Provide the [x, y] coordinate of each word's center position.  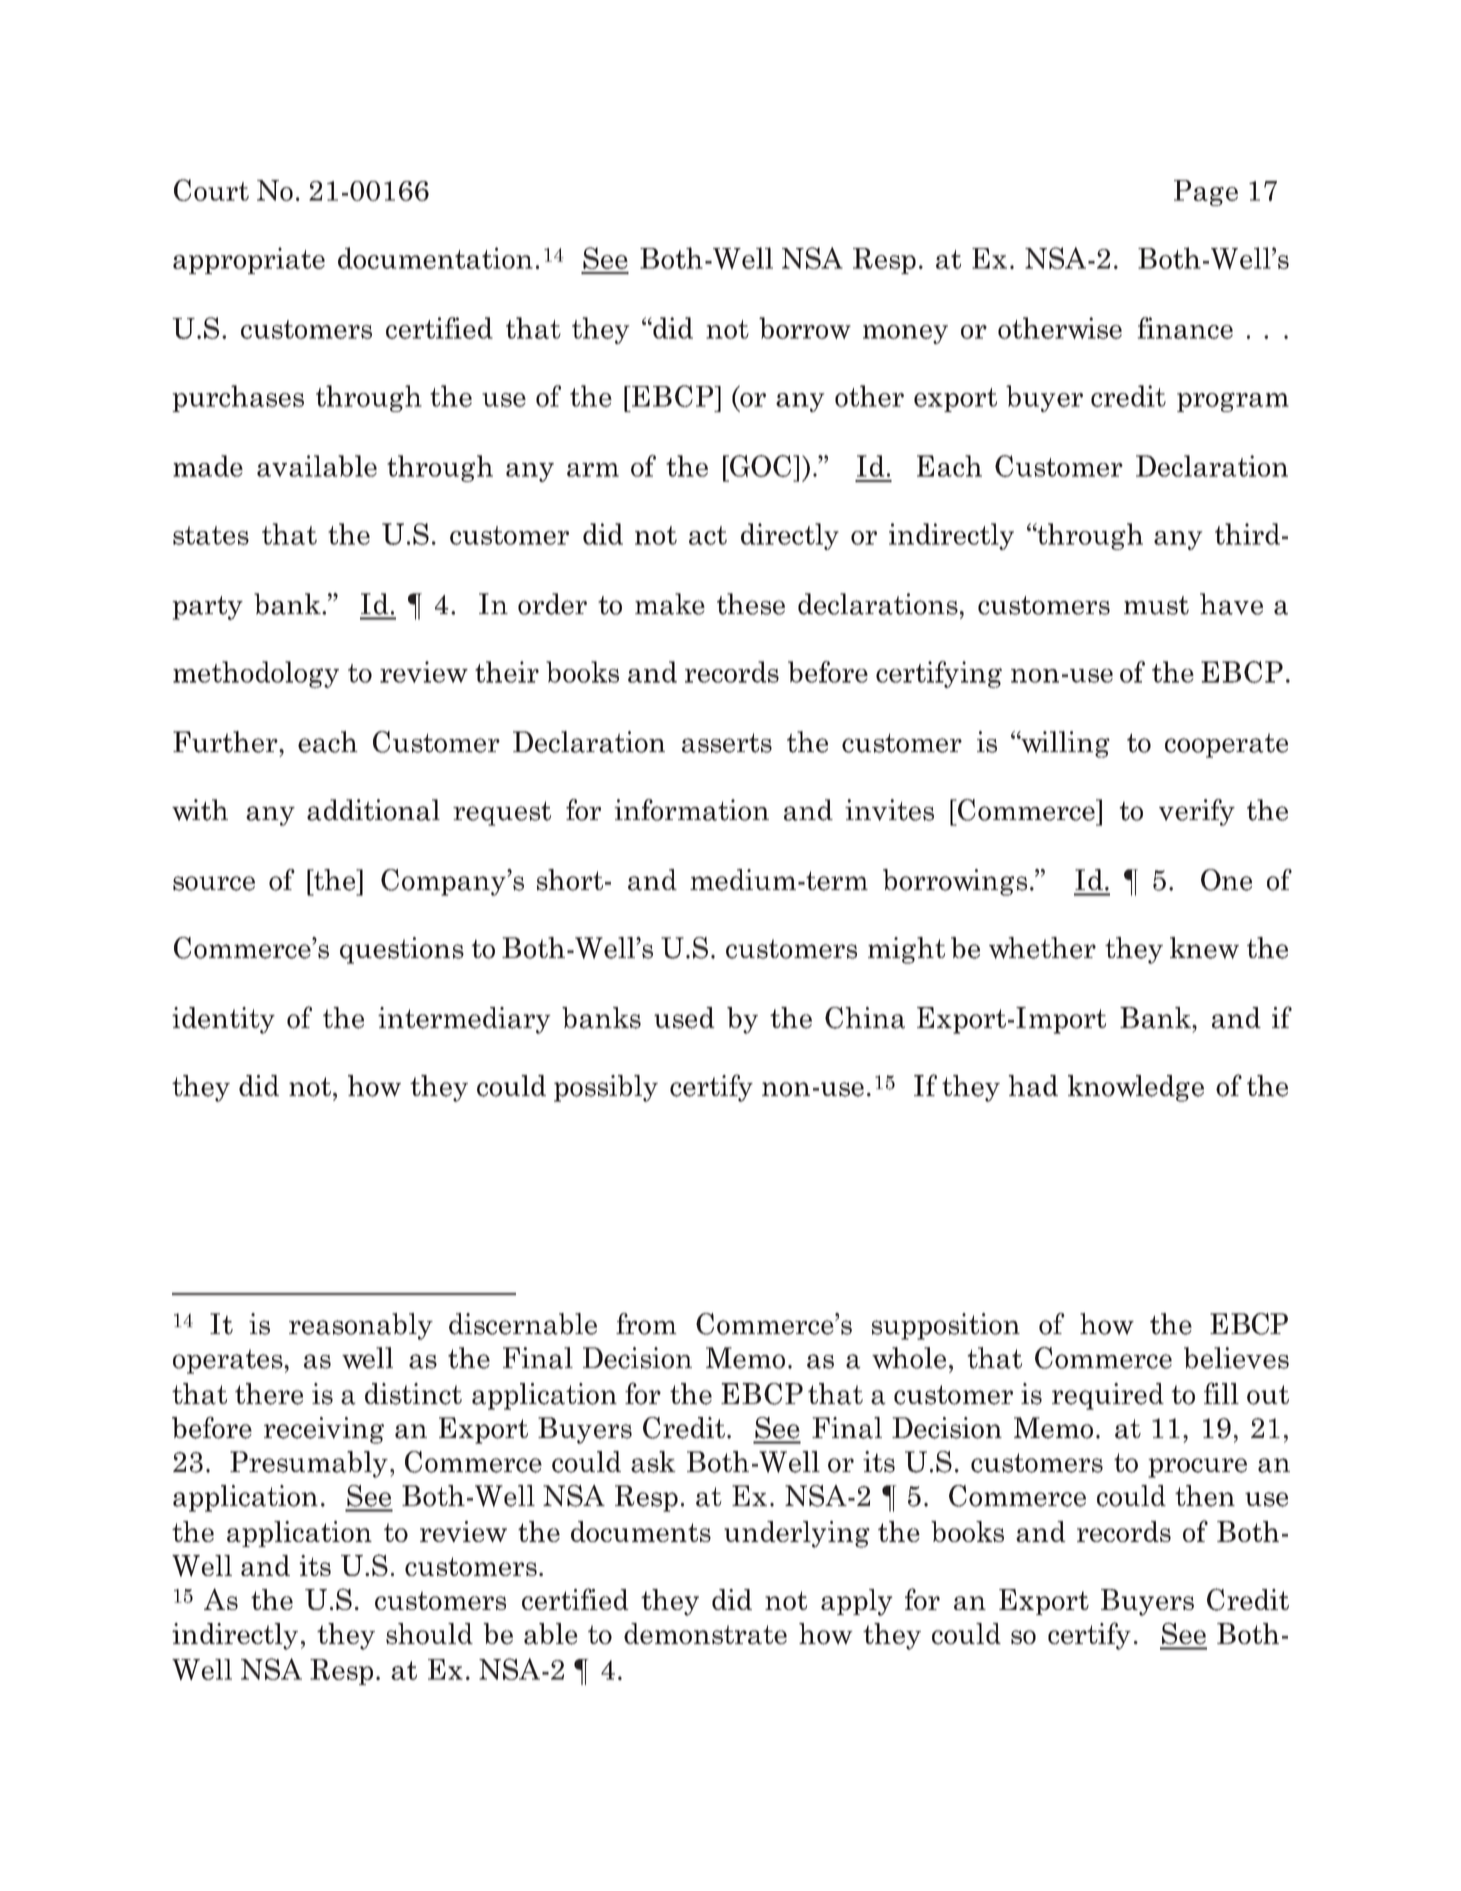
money [905, 334]
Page [1206, 193]
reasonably [361, 1326]
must [1156, 605]
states [211, 535]
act [708, 535]
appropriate [249, 260]
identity [223, 1020]
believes [1236, 1358]
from [646, 1324]
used [684, 1018]
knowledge [1136, 1088]
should [429, 1634]
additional [373, 810]
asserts [727, 743]
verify [1197, 812]
